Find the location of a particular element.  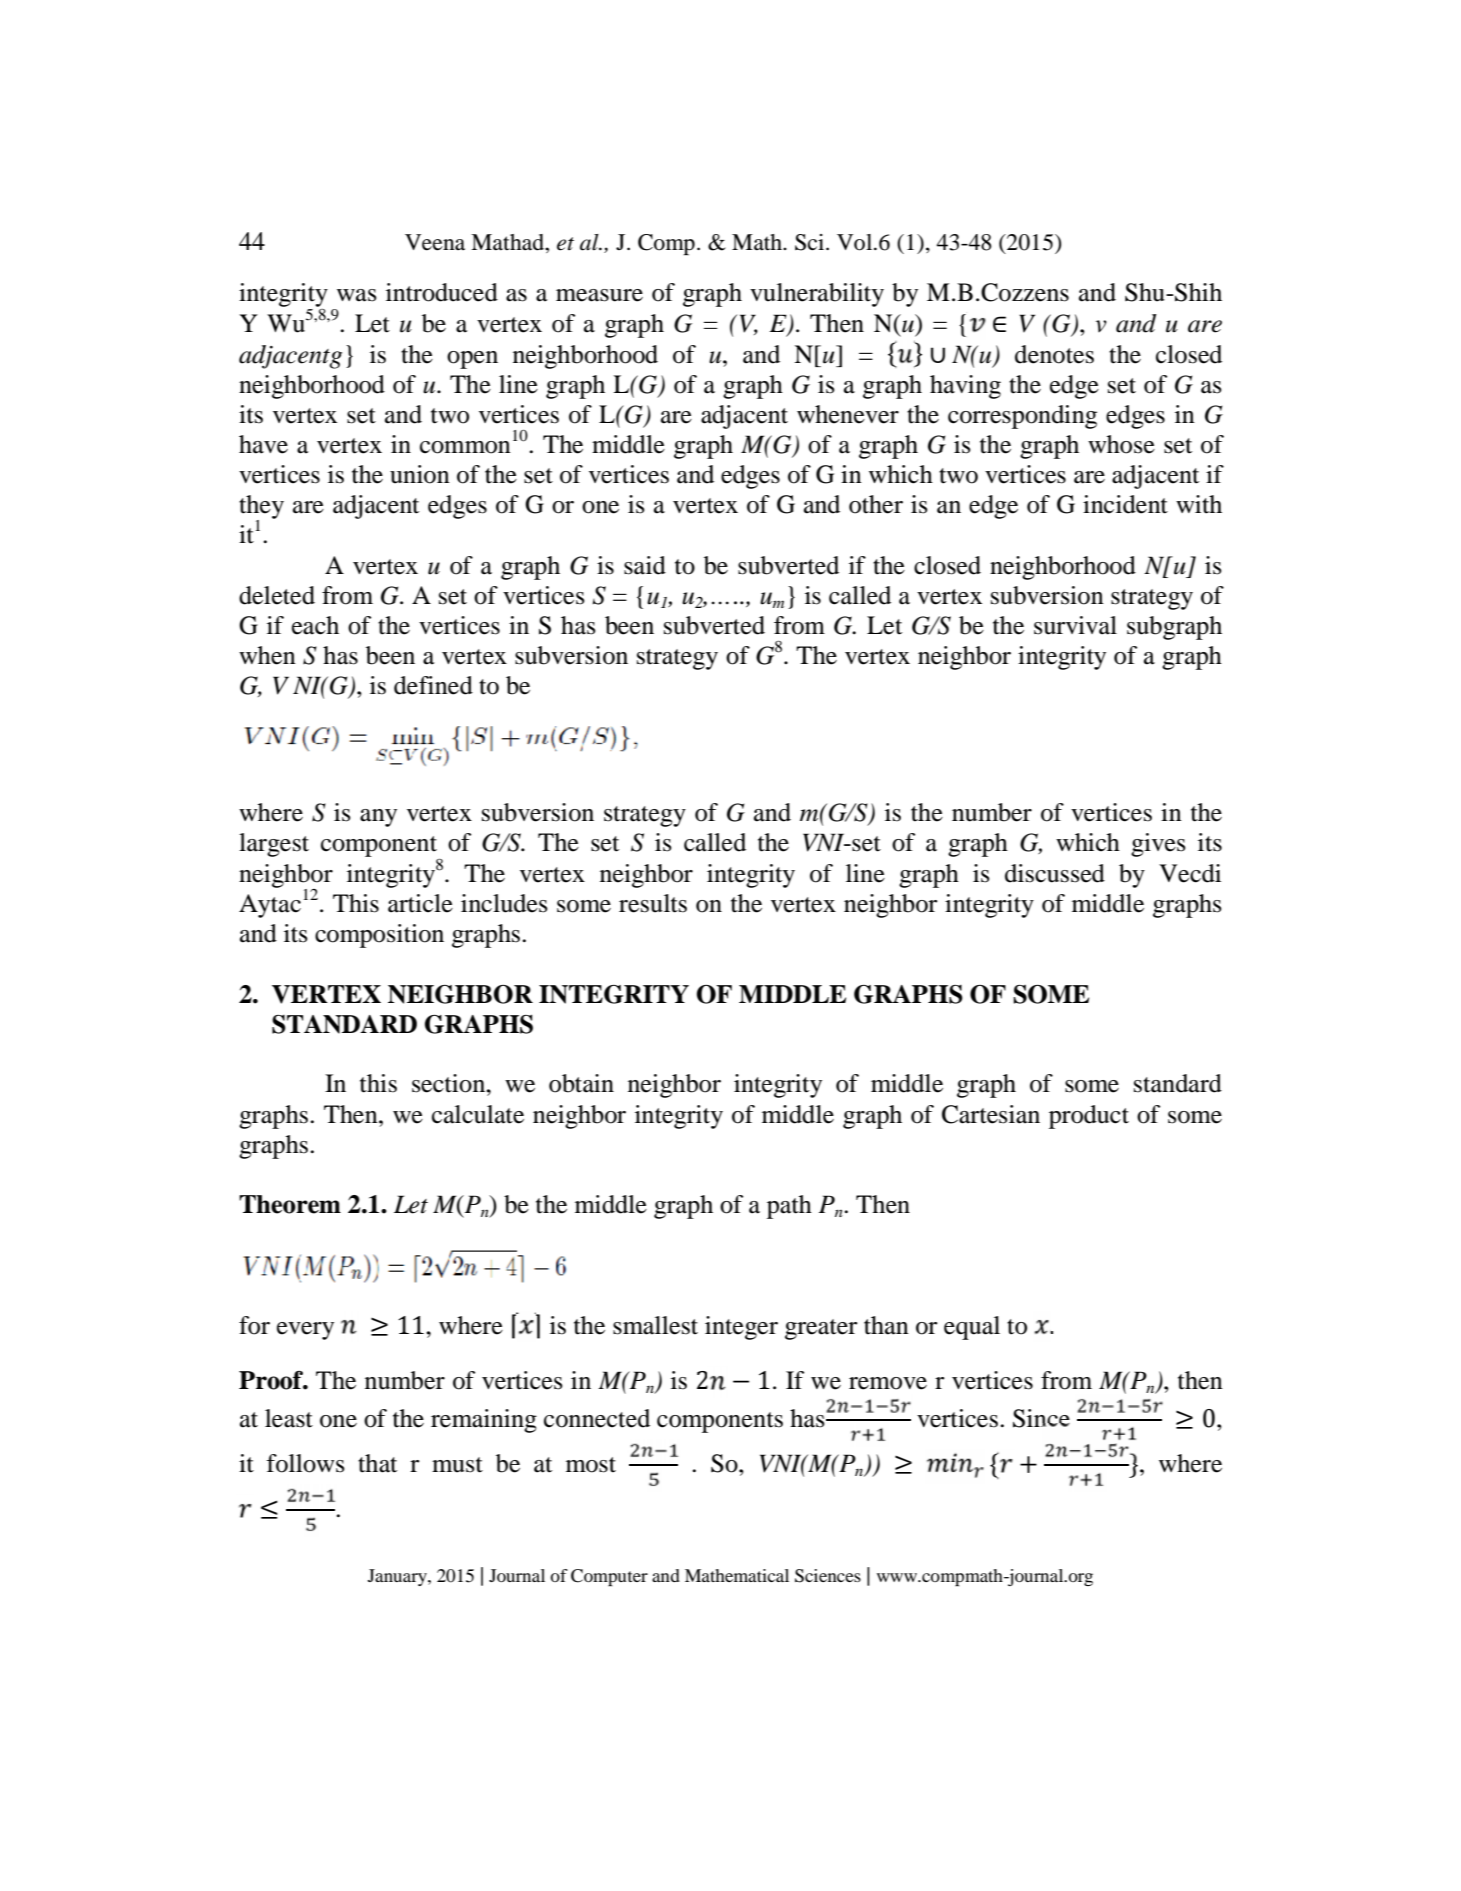

January is located at coordinates (398, 1577).
